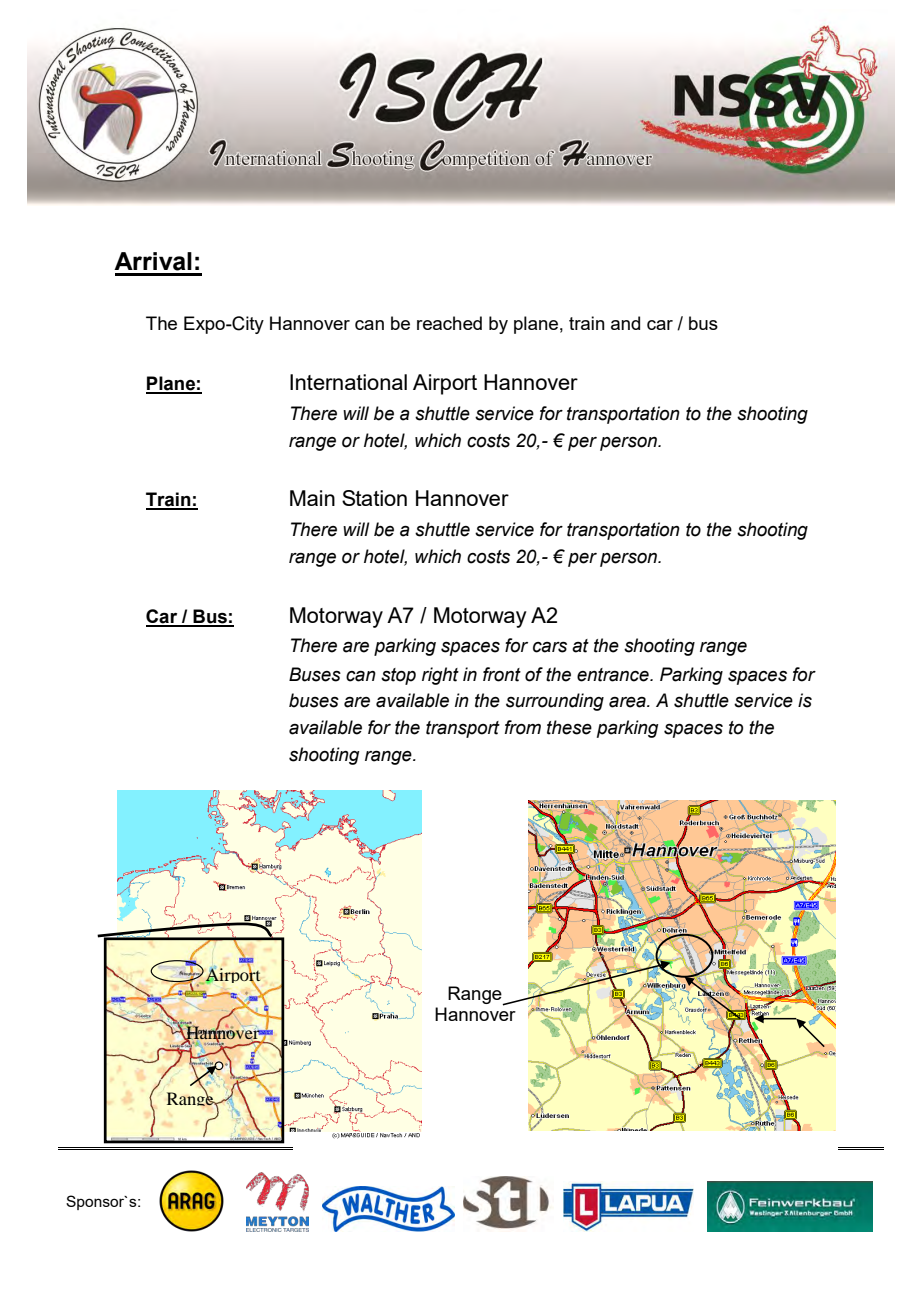  What do you see at coordinates (440, 676) in the image?
I see `right` at bounding box center [440, 676].
